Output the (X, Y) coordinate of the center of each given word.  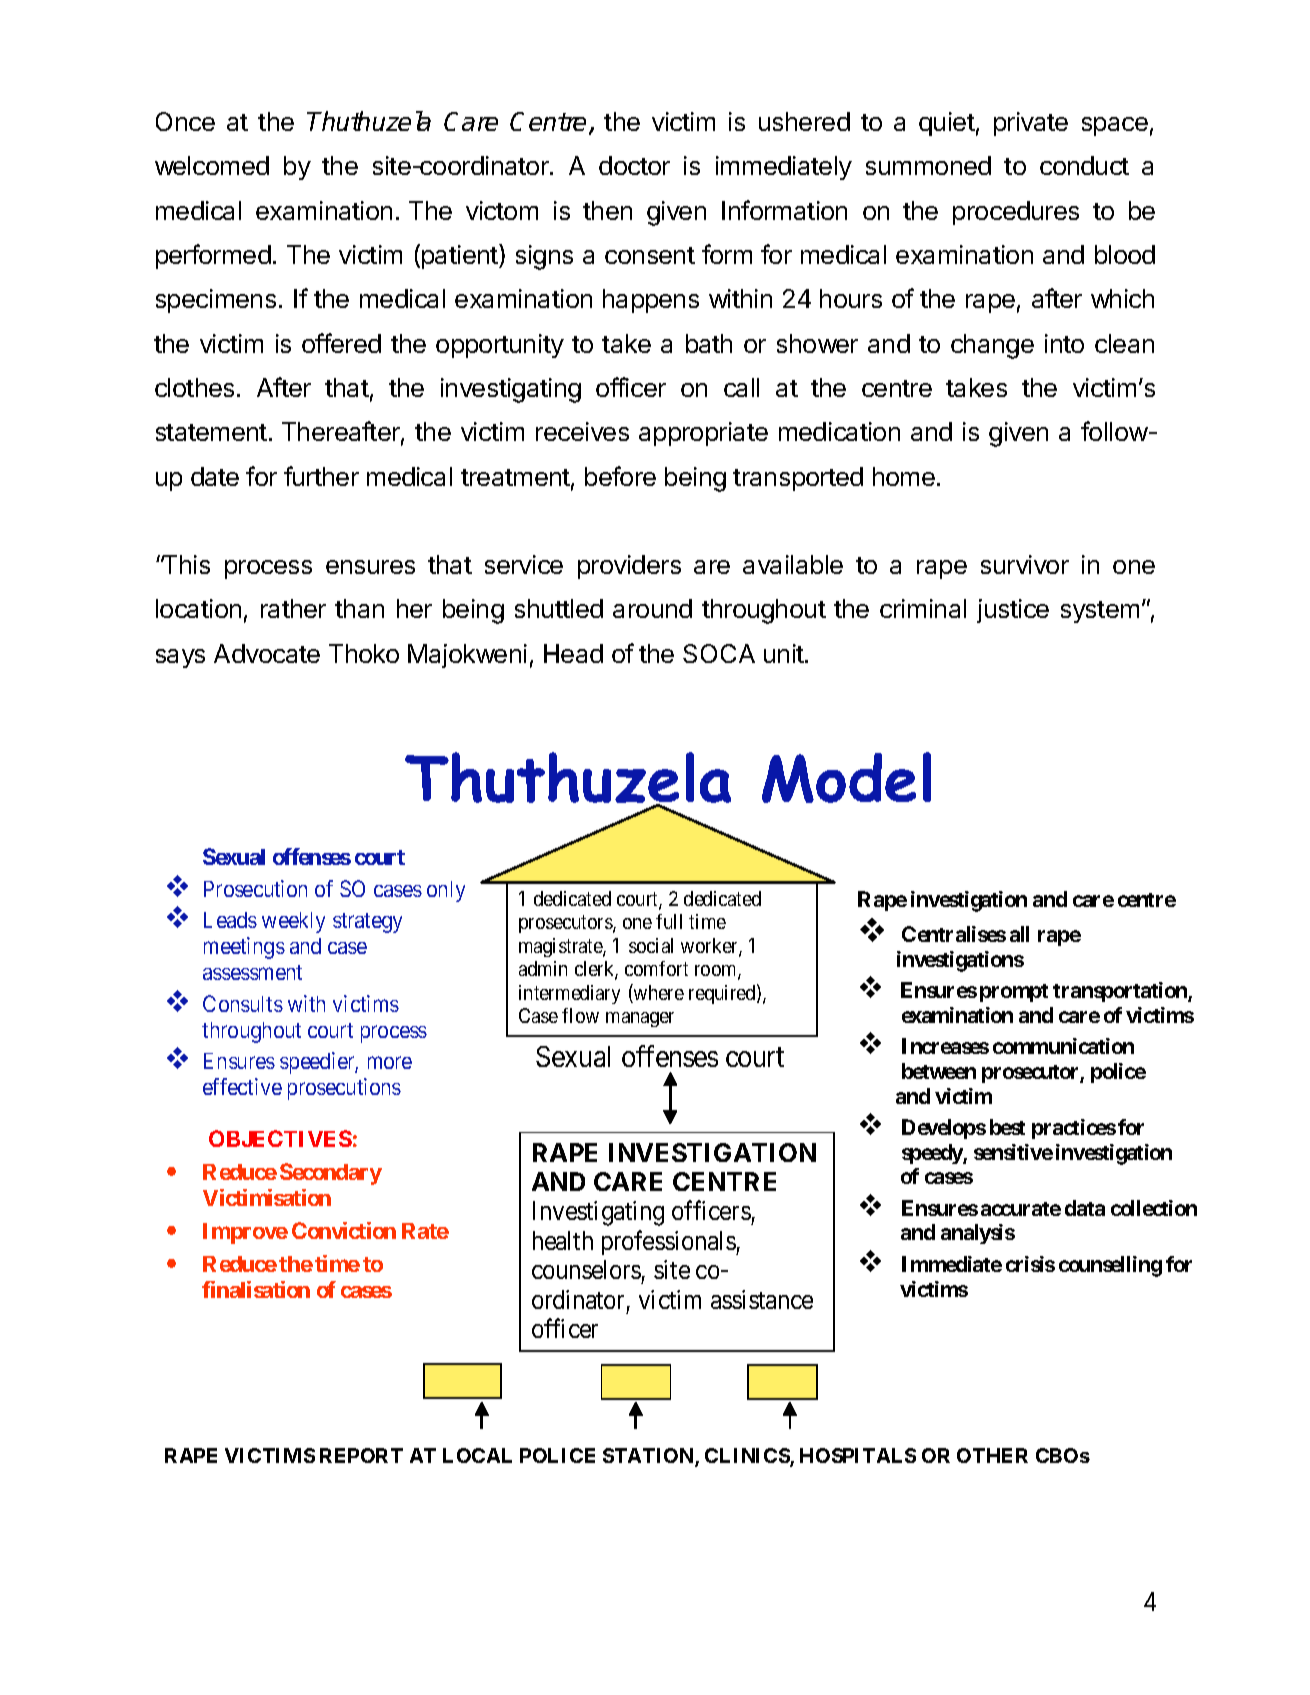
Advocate (267, 653)
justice (1013, 611)
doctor (634, 165)
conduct (1084, 165)
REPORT (361, 1455)
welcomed (212, 165)
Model (846, 777)
